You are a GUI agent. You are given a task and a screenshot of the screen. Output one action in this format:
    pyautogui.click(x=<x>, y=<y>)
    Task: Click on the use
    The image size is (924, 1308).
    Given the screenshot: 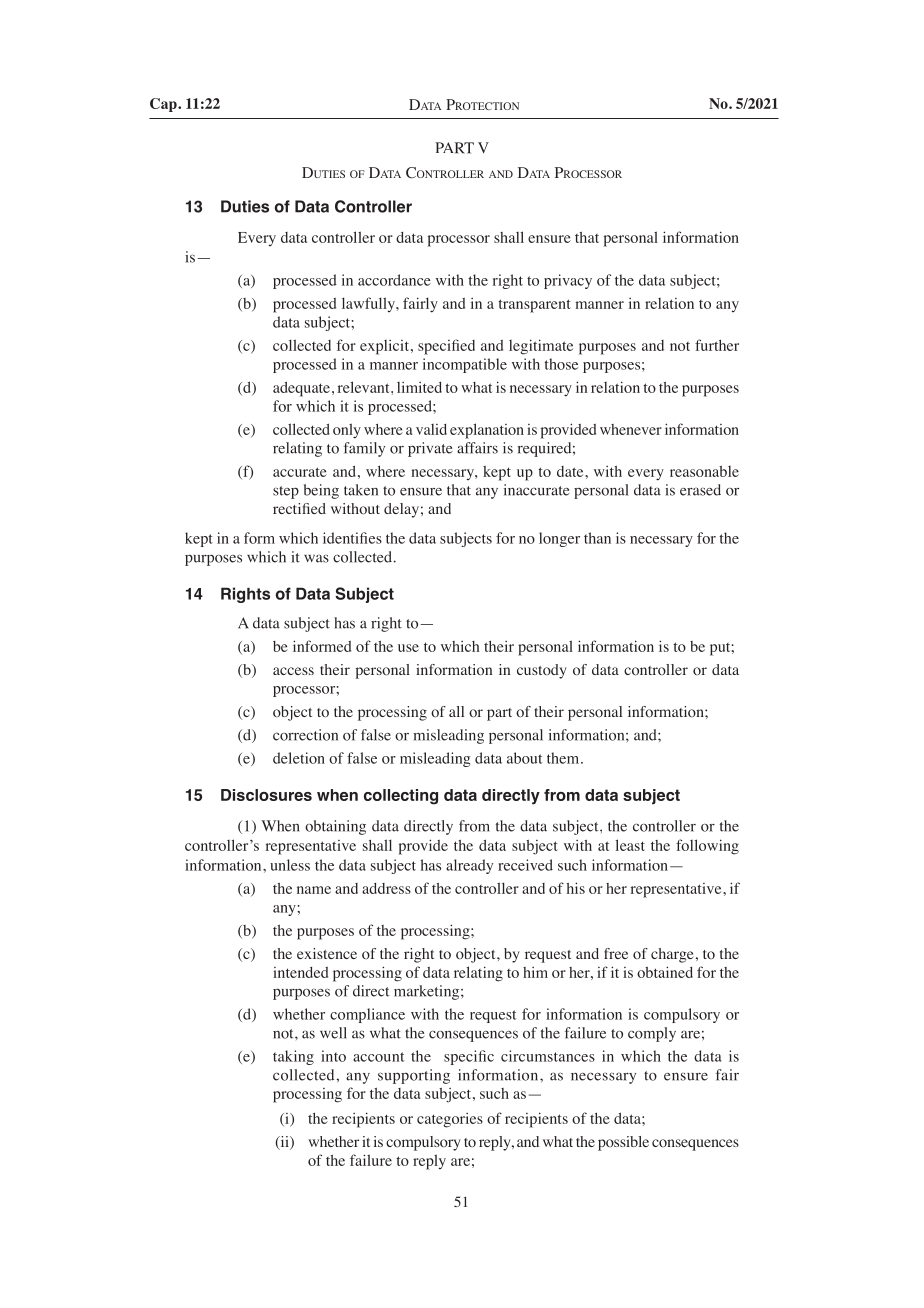 What is the action you would take?
    pyautogui.click(x=408, y=648)
